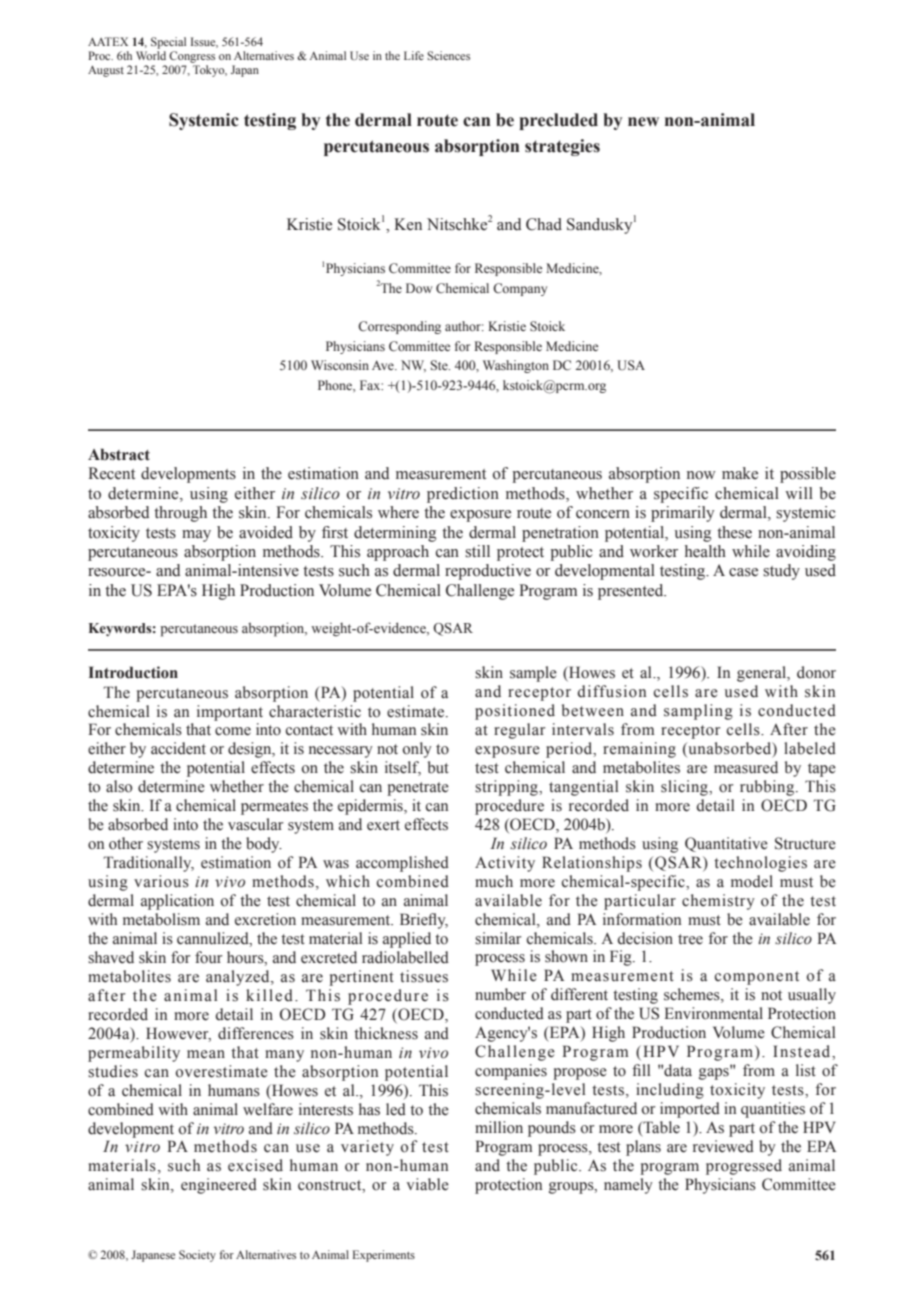 Image resolution: width=924 pixels, height=1308 pixels. What do you see at coordinates (498, 938) in the page?
I see `similar` at bounding box center [498, 938].
